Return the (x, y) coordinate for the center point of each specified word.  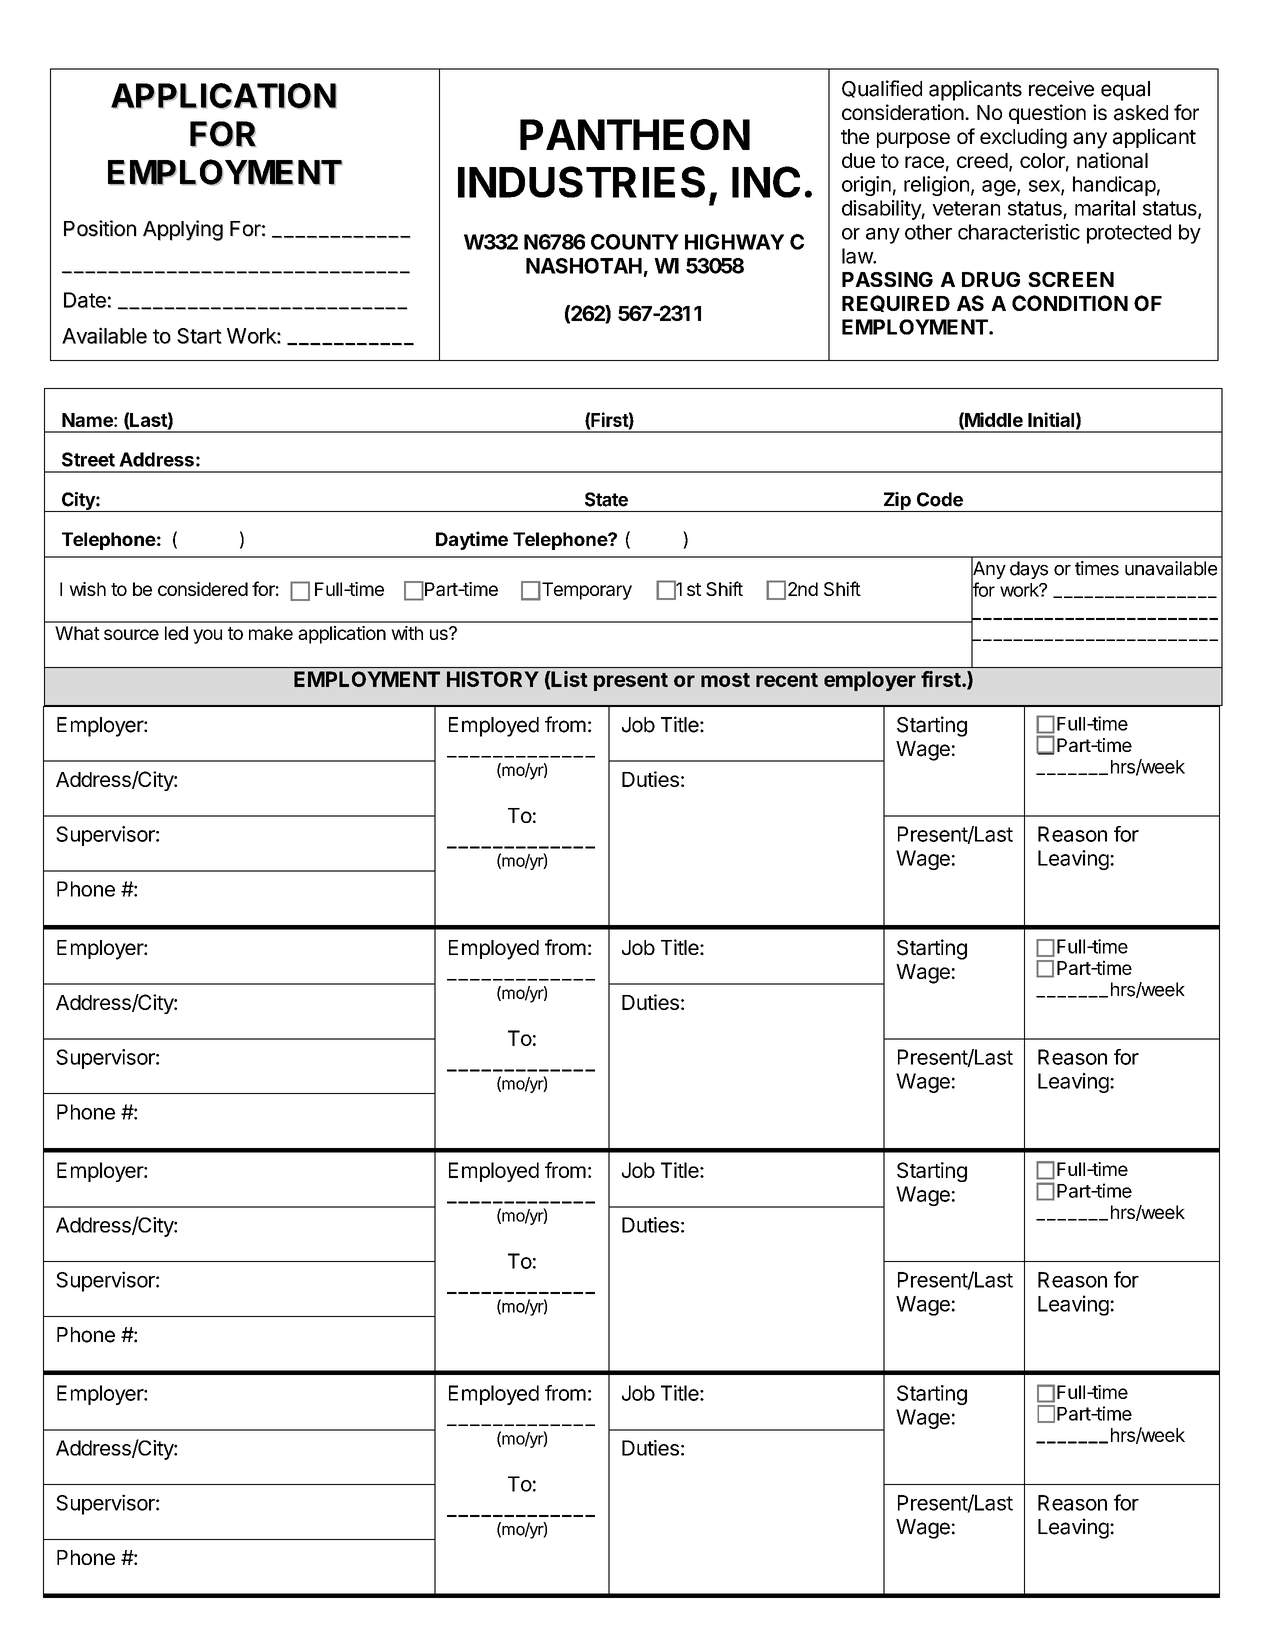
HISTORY (493, 679)
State (606, 499)
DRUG (991, 279)
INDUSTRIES (581, 182)
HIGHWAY (734, 242)
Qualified (882, 89)
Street (88, 459)
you (207, 636)
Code (940, 499)
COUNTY (635, 242)
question (1047, 114)
